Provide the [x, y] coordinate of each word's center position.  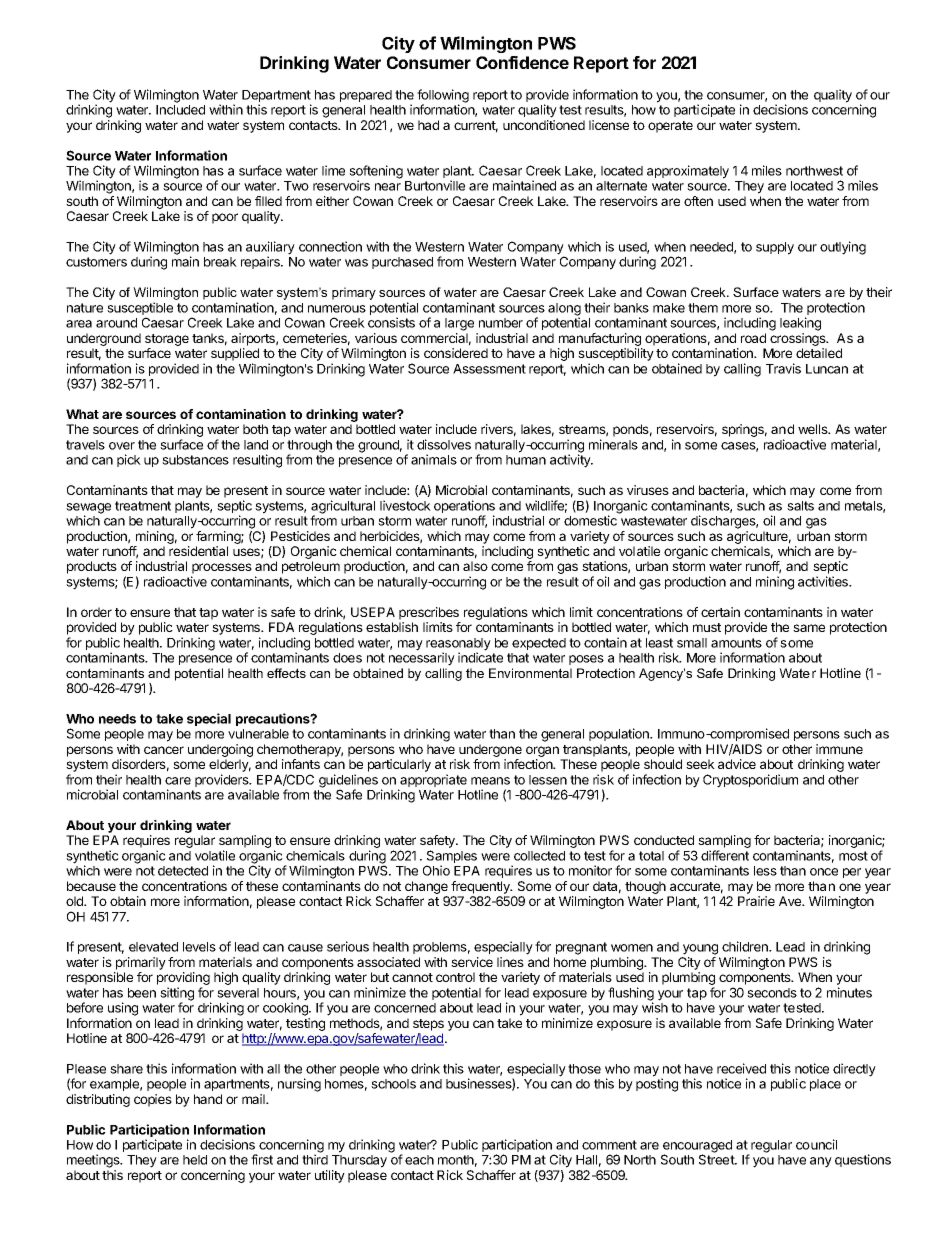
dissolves [444, 444]
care [178, 781]
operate [670, 127]
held [195, 1160]
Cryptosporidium [750, 781]
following [443, 97]
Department [276, 97]
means [490, 781]
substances [195, 460]
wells [814, 429]
